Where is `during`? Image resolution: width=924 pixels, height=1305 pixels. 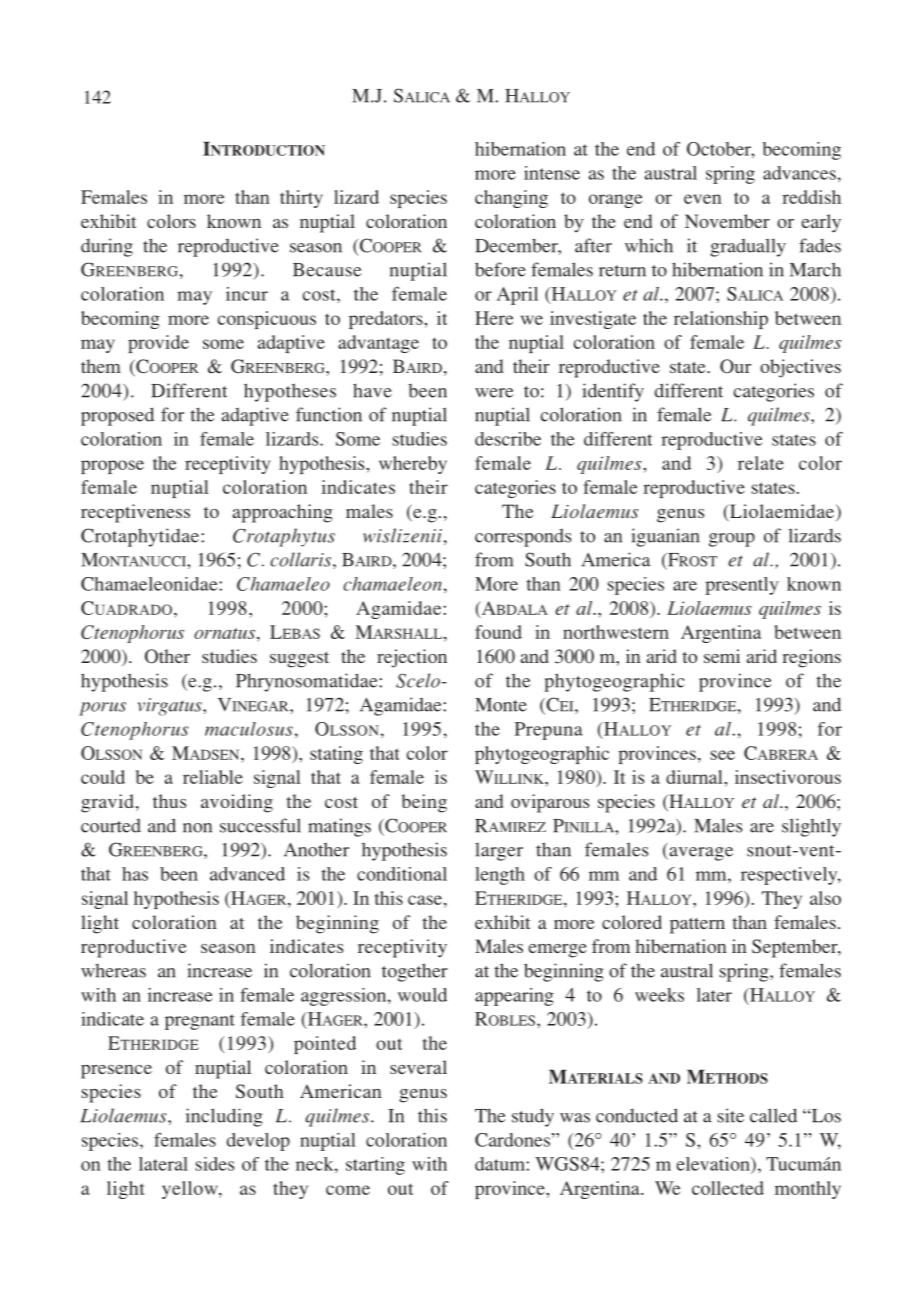
during is located at coordinates (107, 247).
